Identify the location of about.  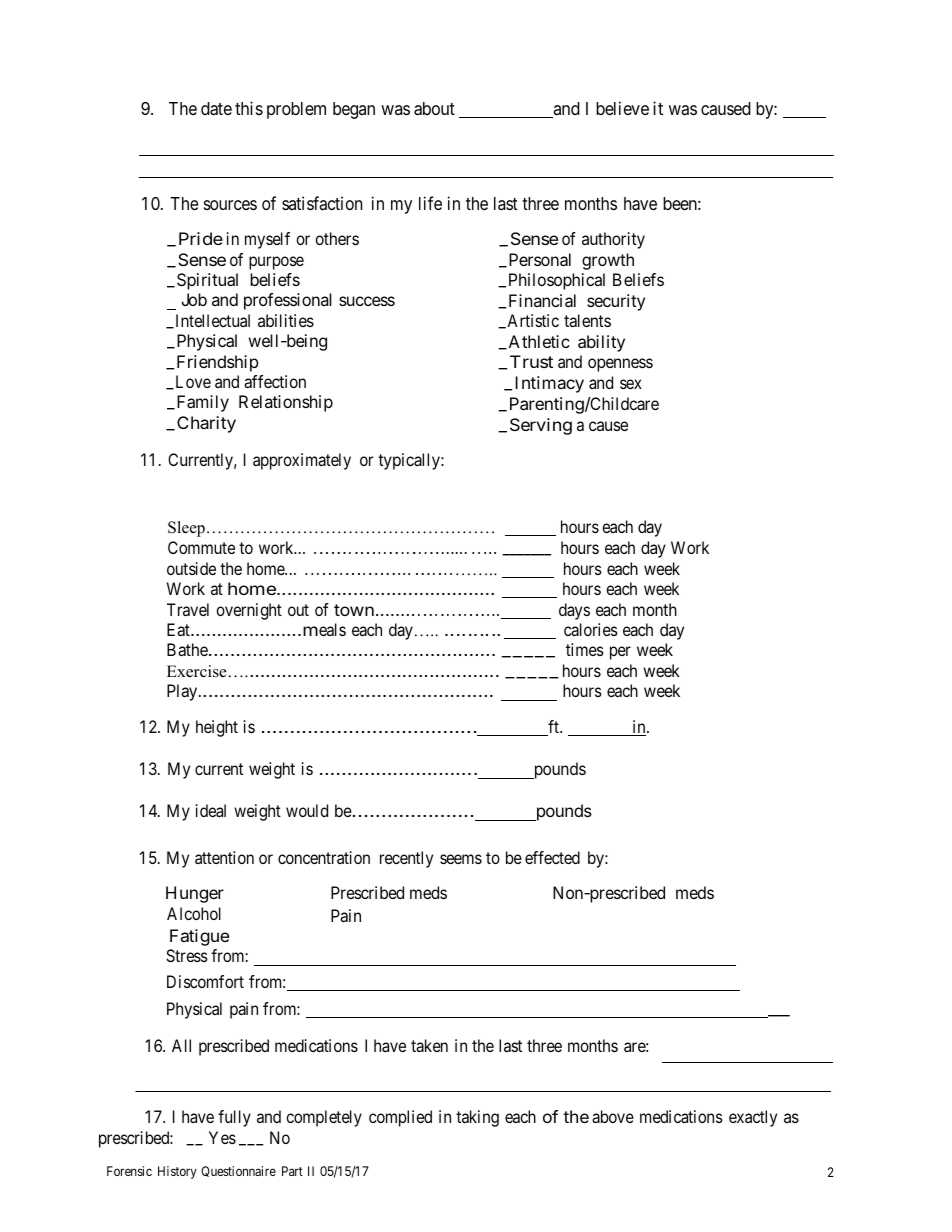
(434, 109).
